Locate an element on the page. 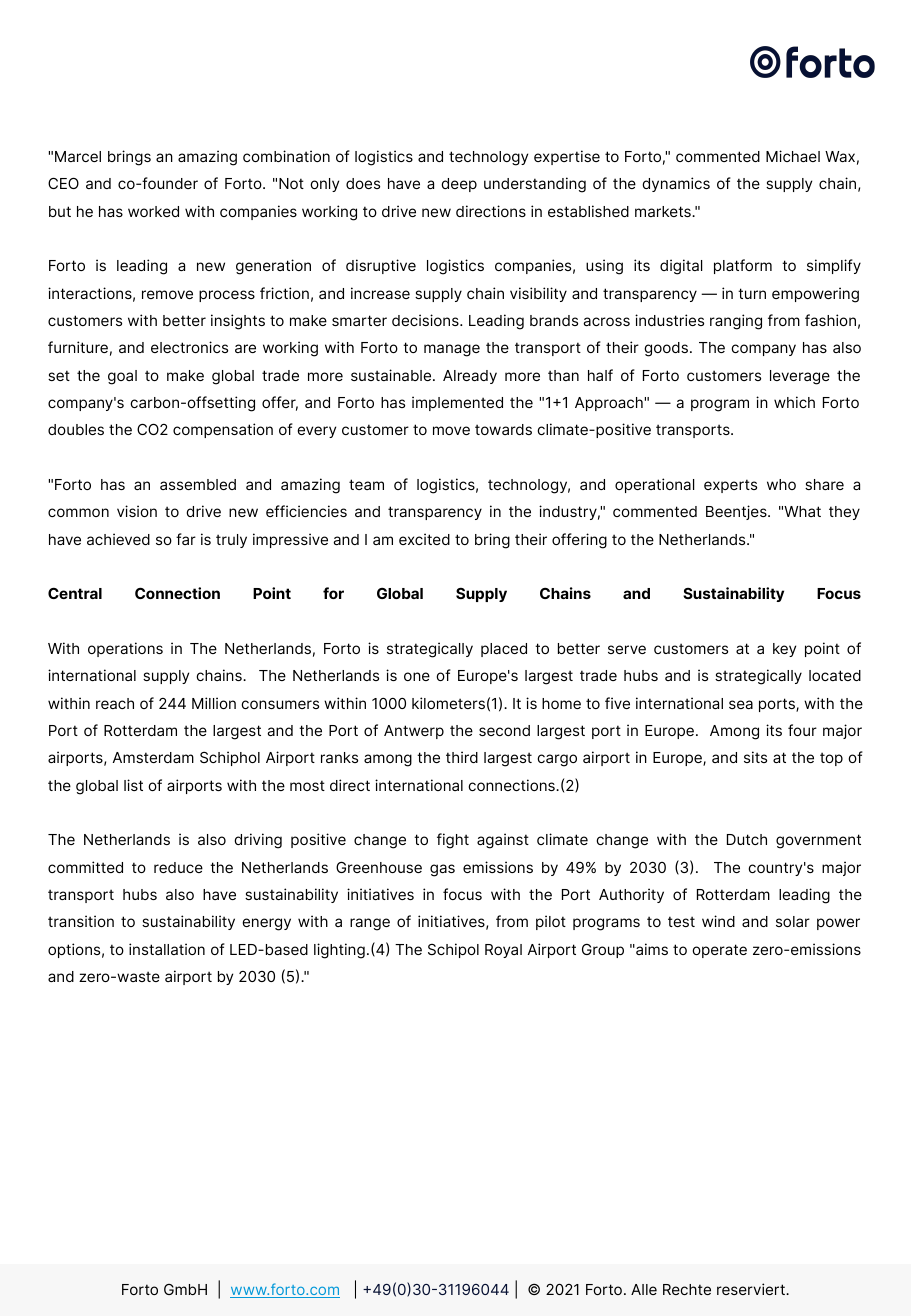  Antwerp is located at coordinates (414, 732).
